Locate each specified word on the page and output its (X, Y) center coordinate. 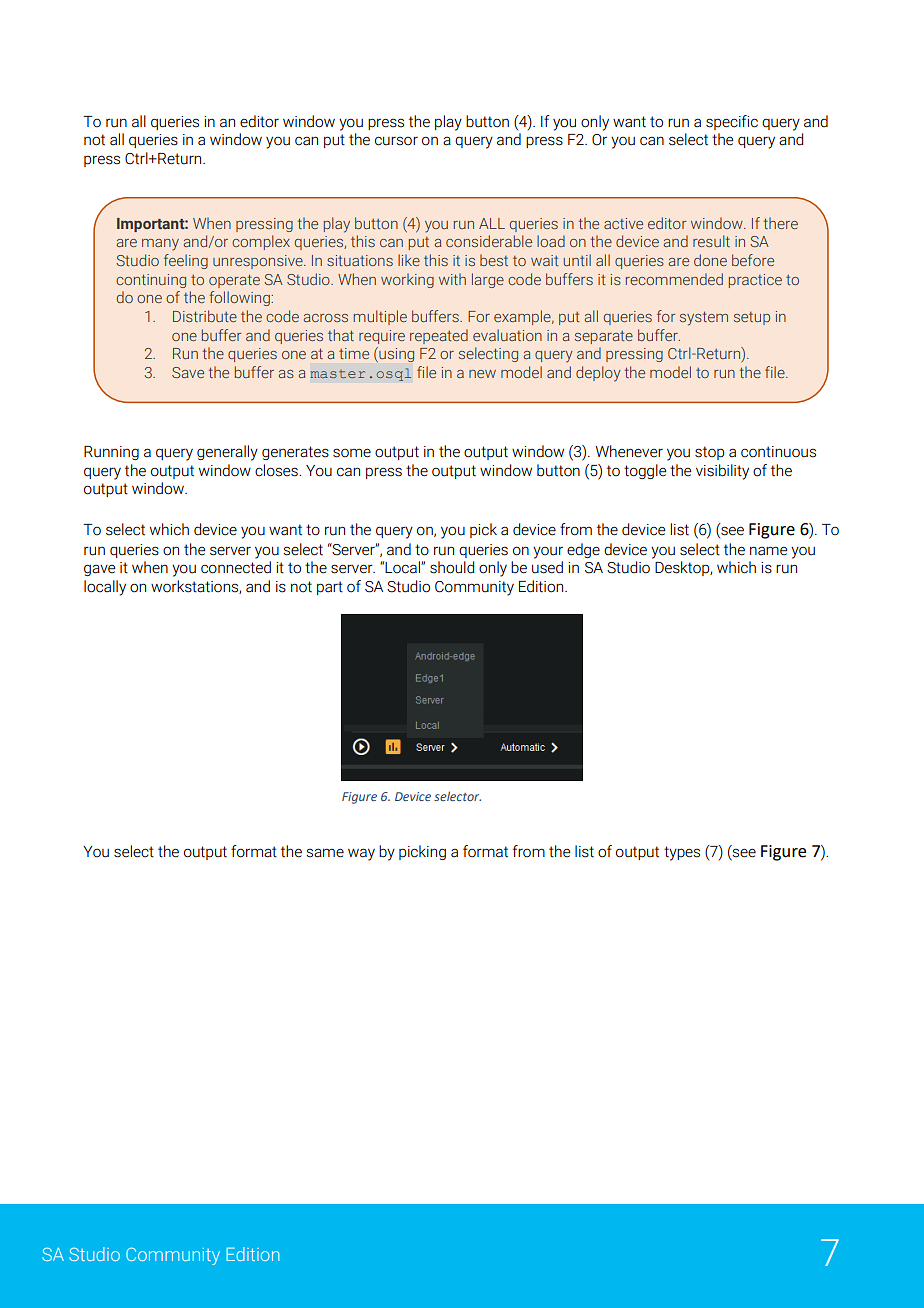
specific (732, 122)
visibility (722, 472)
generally (227, 453)
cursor (396, 141)
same (325, 853)
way (361, 854)
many (160, 245)
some (352, 453)
